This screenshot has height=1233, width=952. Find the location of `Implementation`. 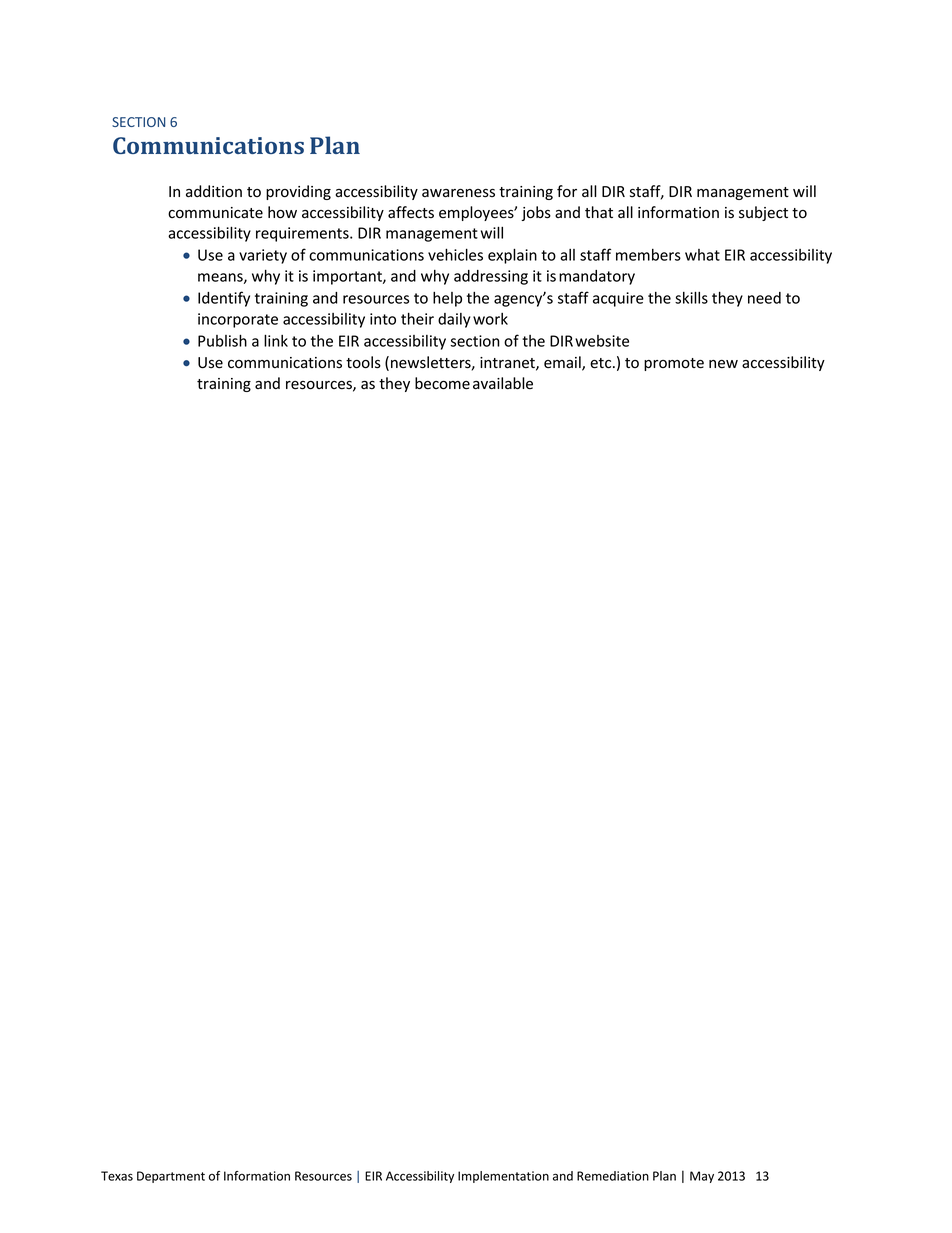

Implementation is located at coordinates (503, 1177).
